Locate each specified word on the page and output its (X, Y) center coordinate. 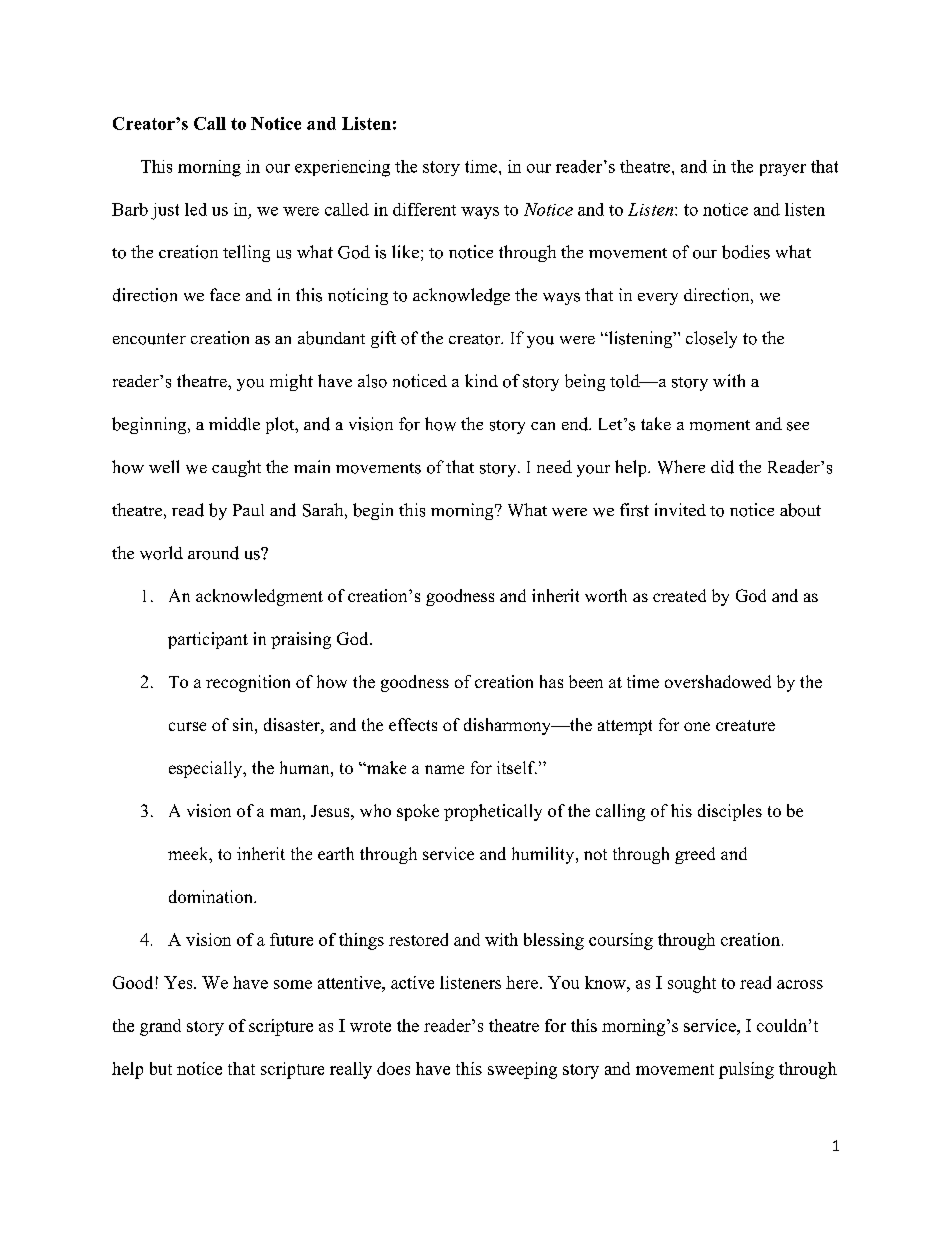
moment (720, 425)
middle (234, 424)
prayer (783, 170)
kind (481, 380)
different (424, 209)
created (679, 595)
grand (160, 1027)
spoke (418, 812)
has (551, 681)
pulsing (746, 1070)
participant (208, 640)
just (165, 211)
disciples (730, 812)
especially (207, 769)
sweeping (522, 1070)
